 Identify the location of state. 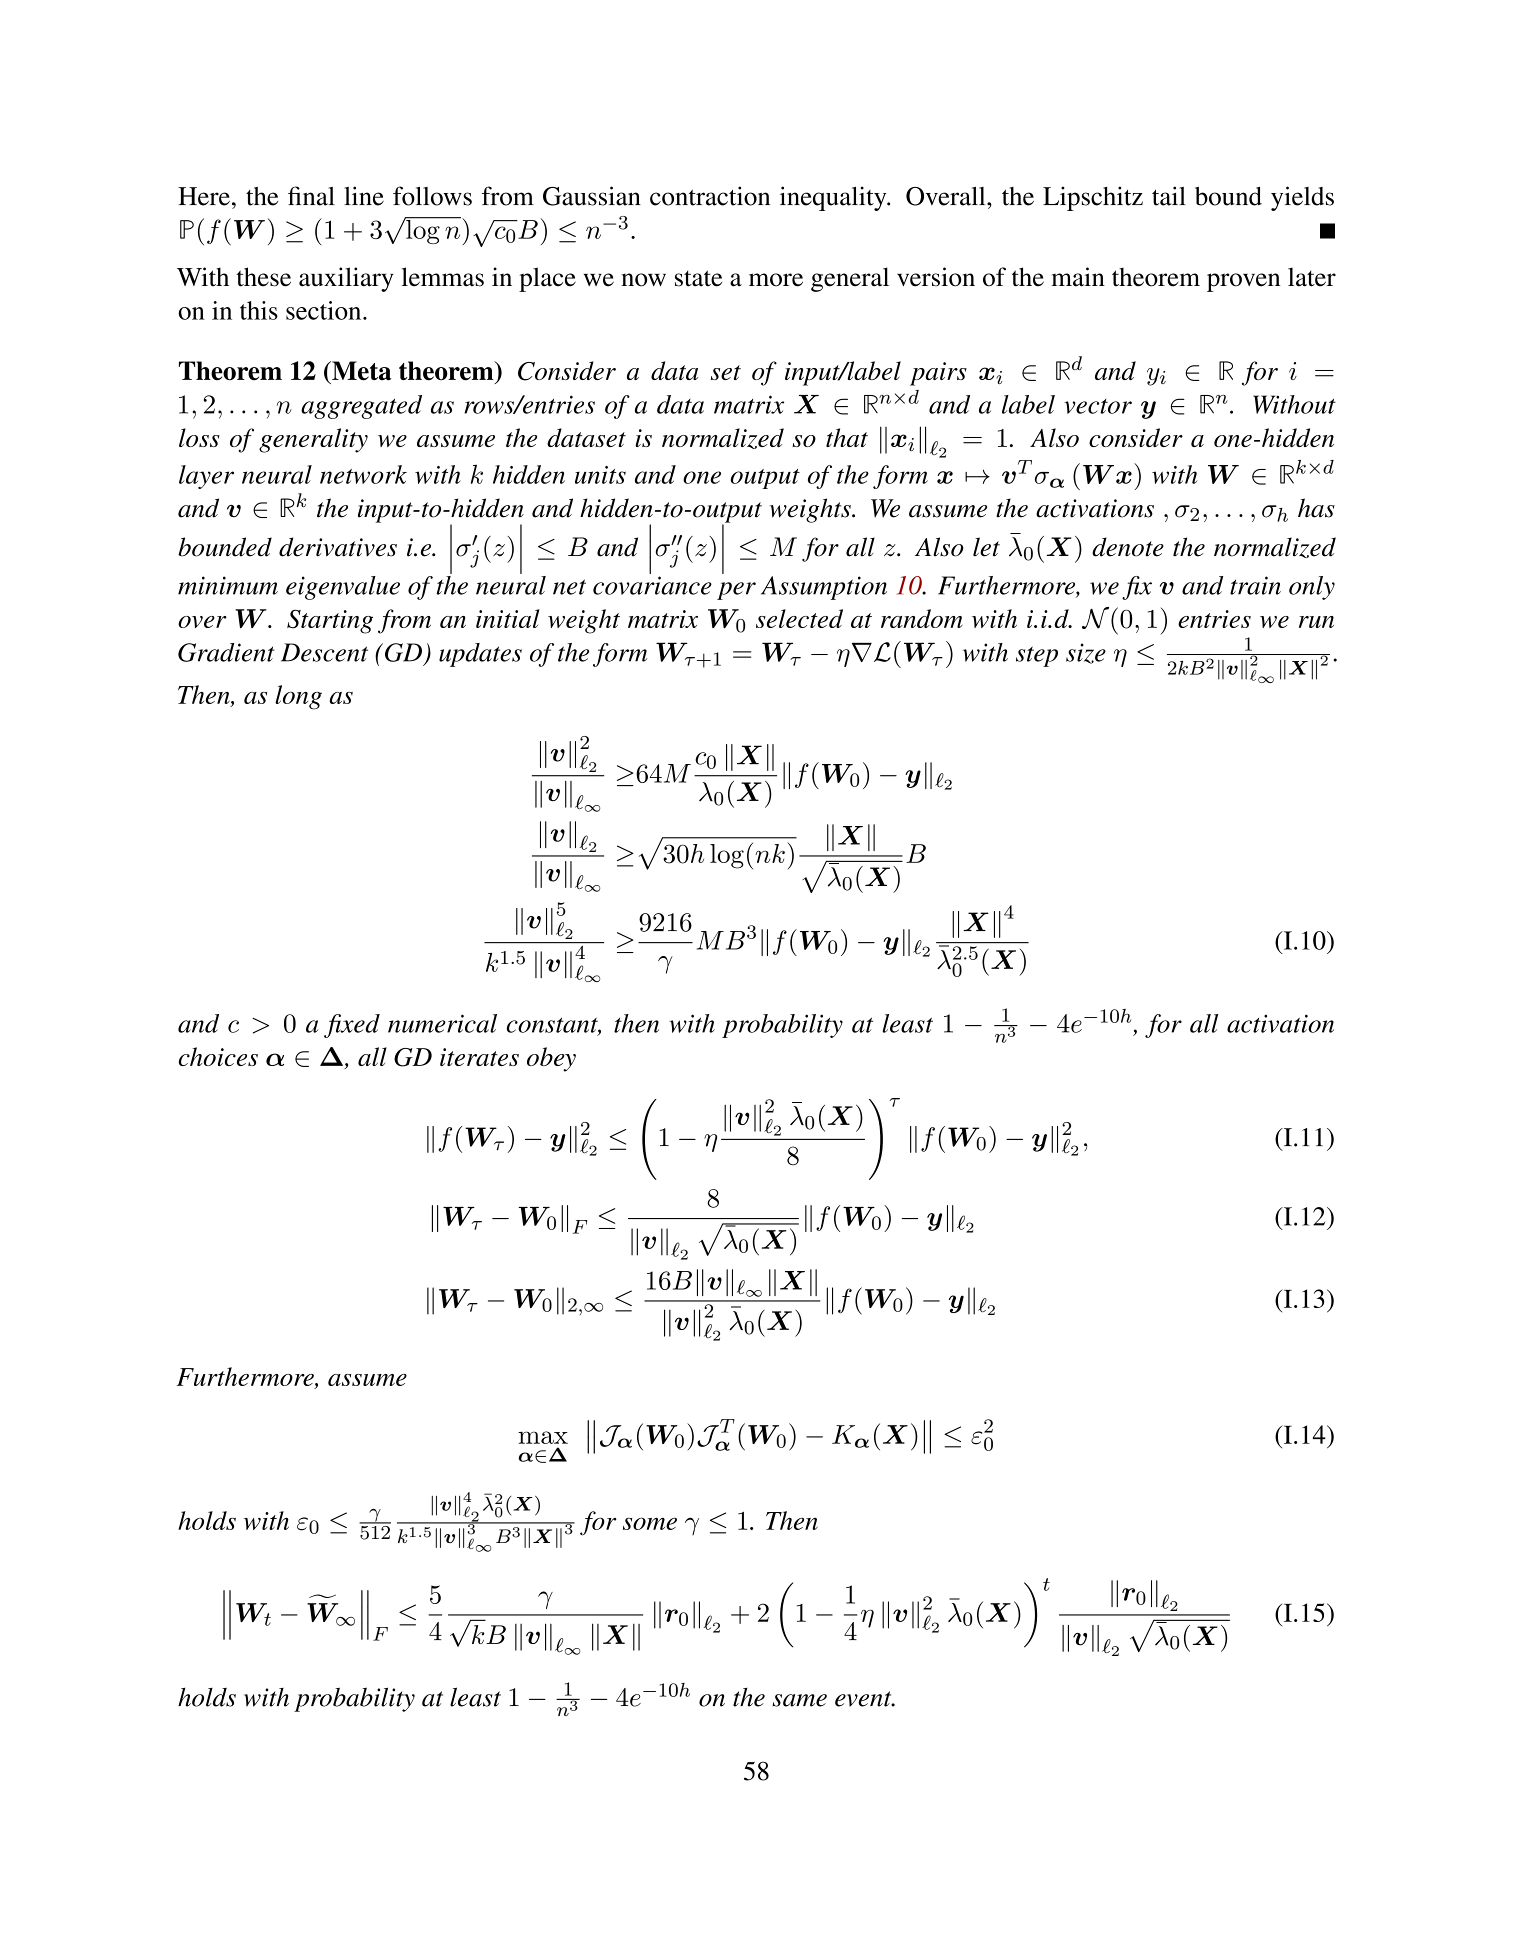
(698, 278).
